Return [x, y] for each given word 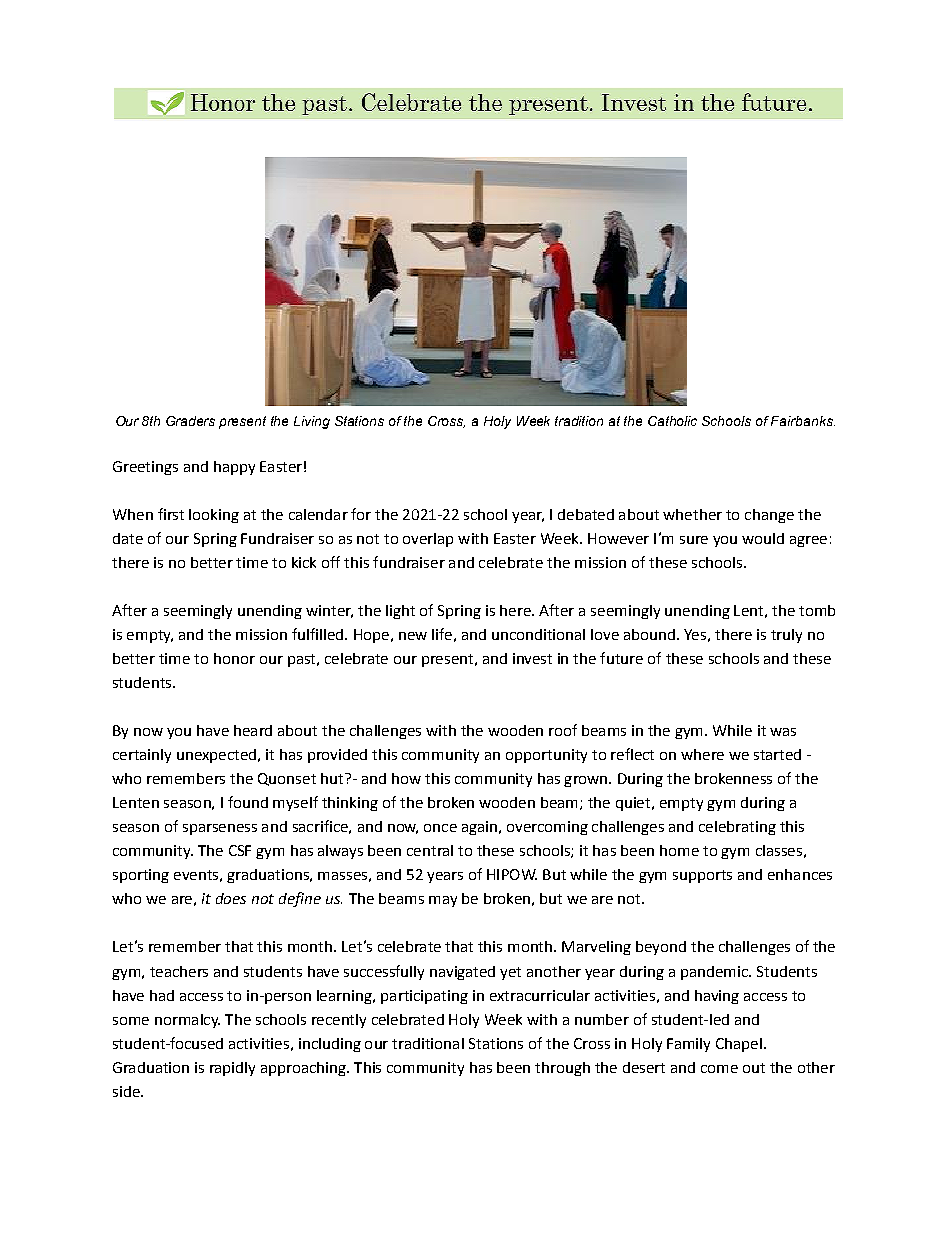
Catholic [672, 421]
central [430, 850]
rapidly [232, 1069]
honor [234, 658]
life [442, 634]
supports [702, 876]
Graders [190, 421]
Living [312, 422]
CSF [240, 850]
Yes [695, 634]
